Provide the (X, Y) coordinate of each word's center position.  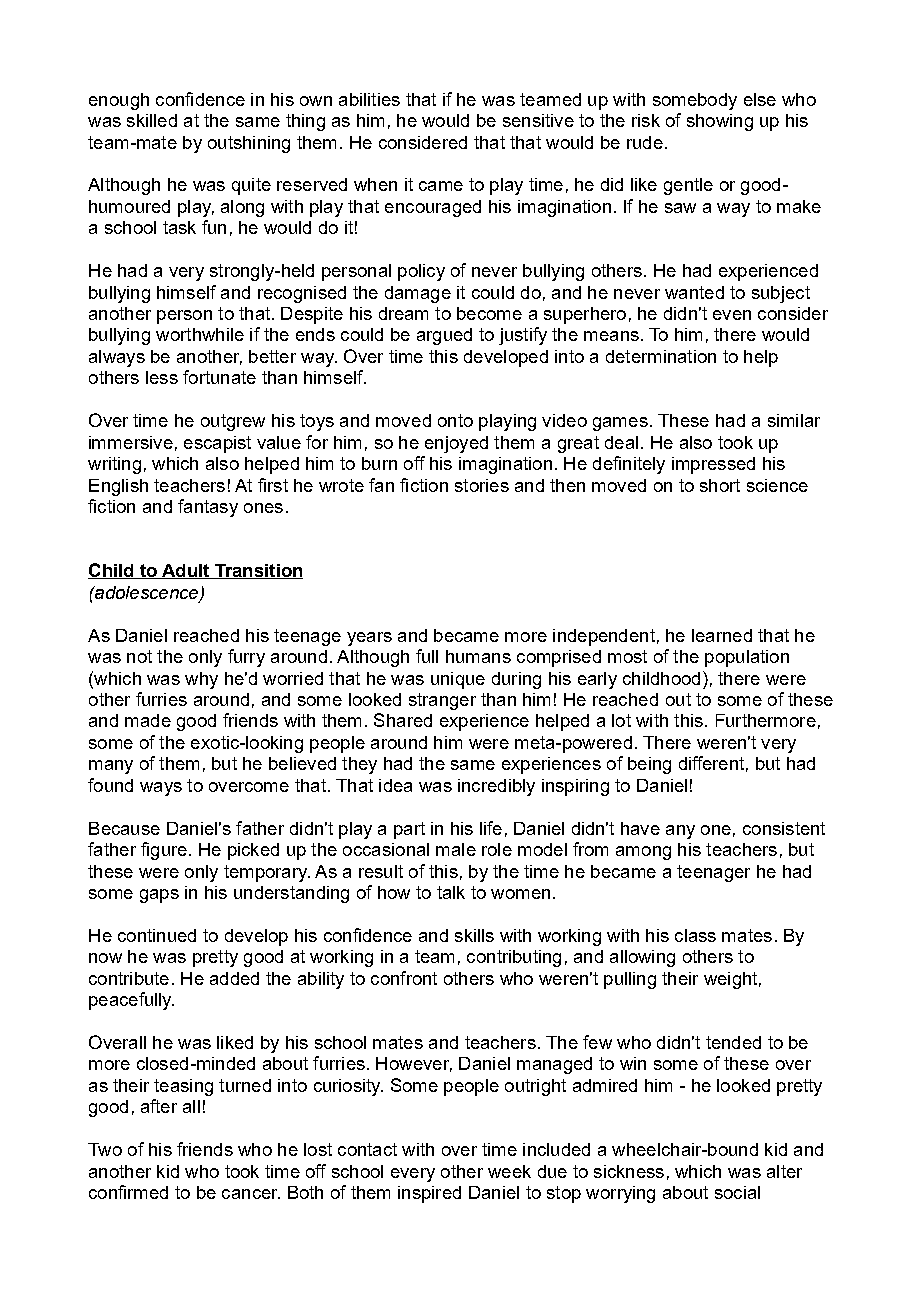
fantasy (208, 508)
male (456, 849)
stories (482, 485)
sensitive (538, 120)
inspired (429, 1194)
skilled (152, 120)
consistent (784, 828)
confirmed (128, 1192)
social (737, 1192)
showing (720, 122)
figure (164, 851)
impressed (713, 465)
